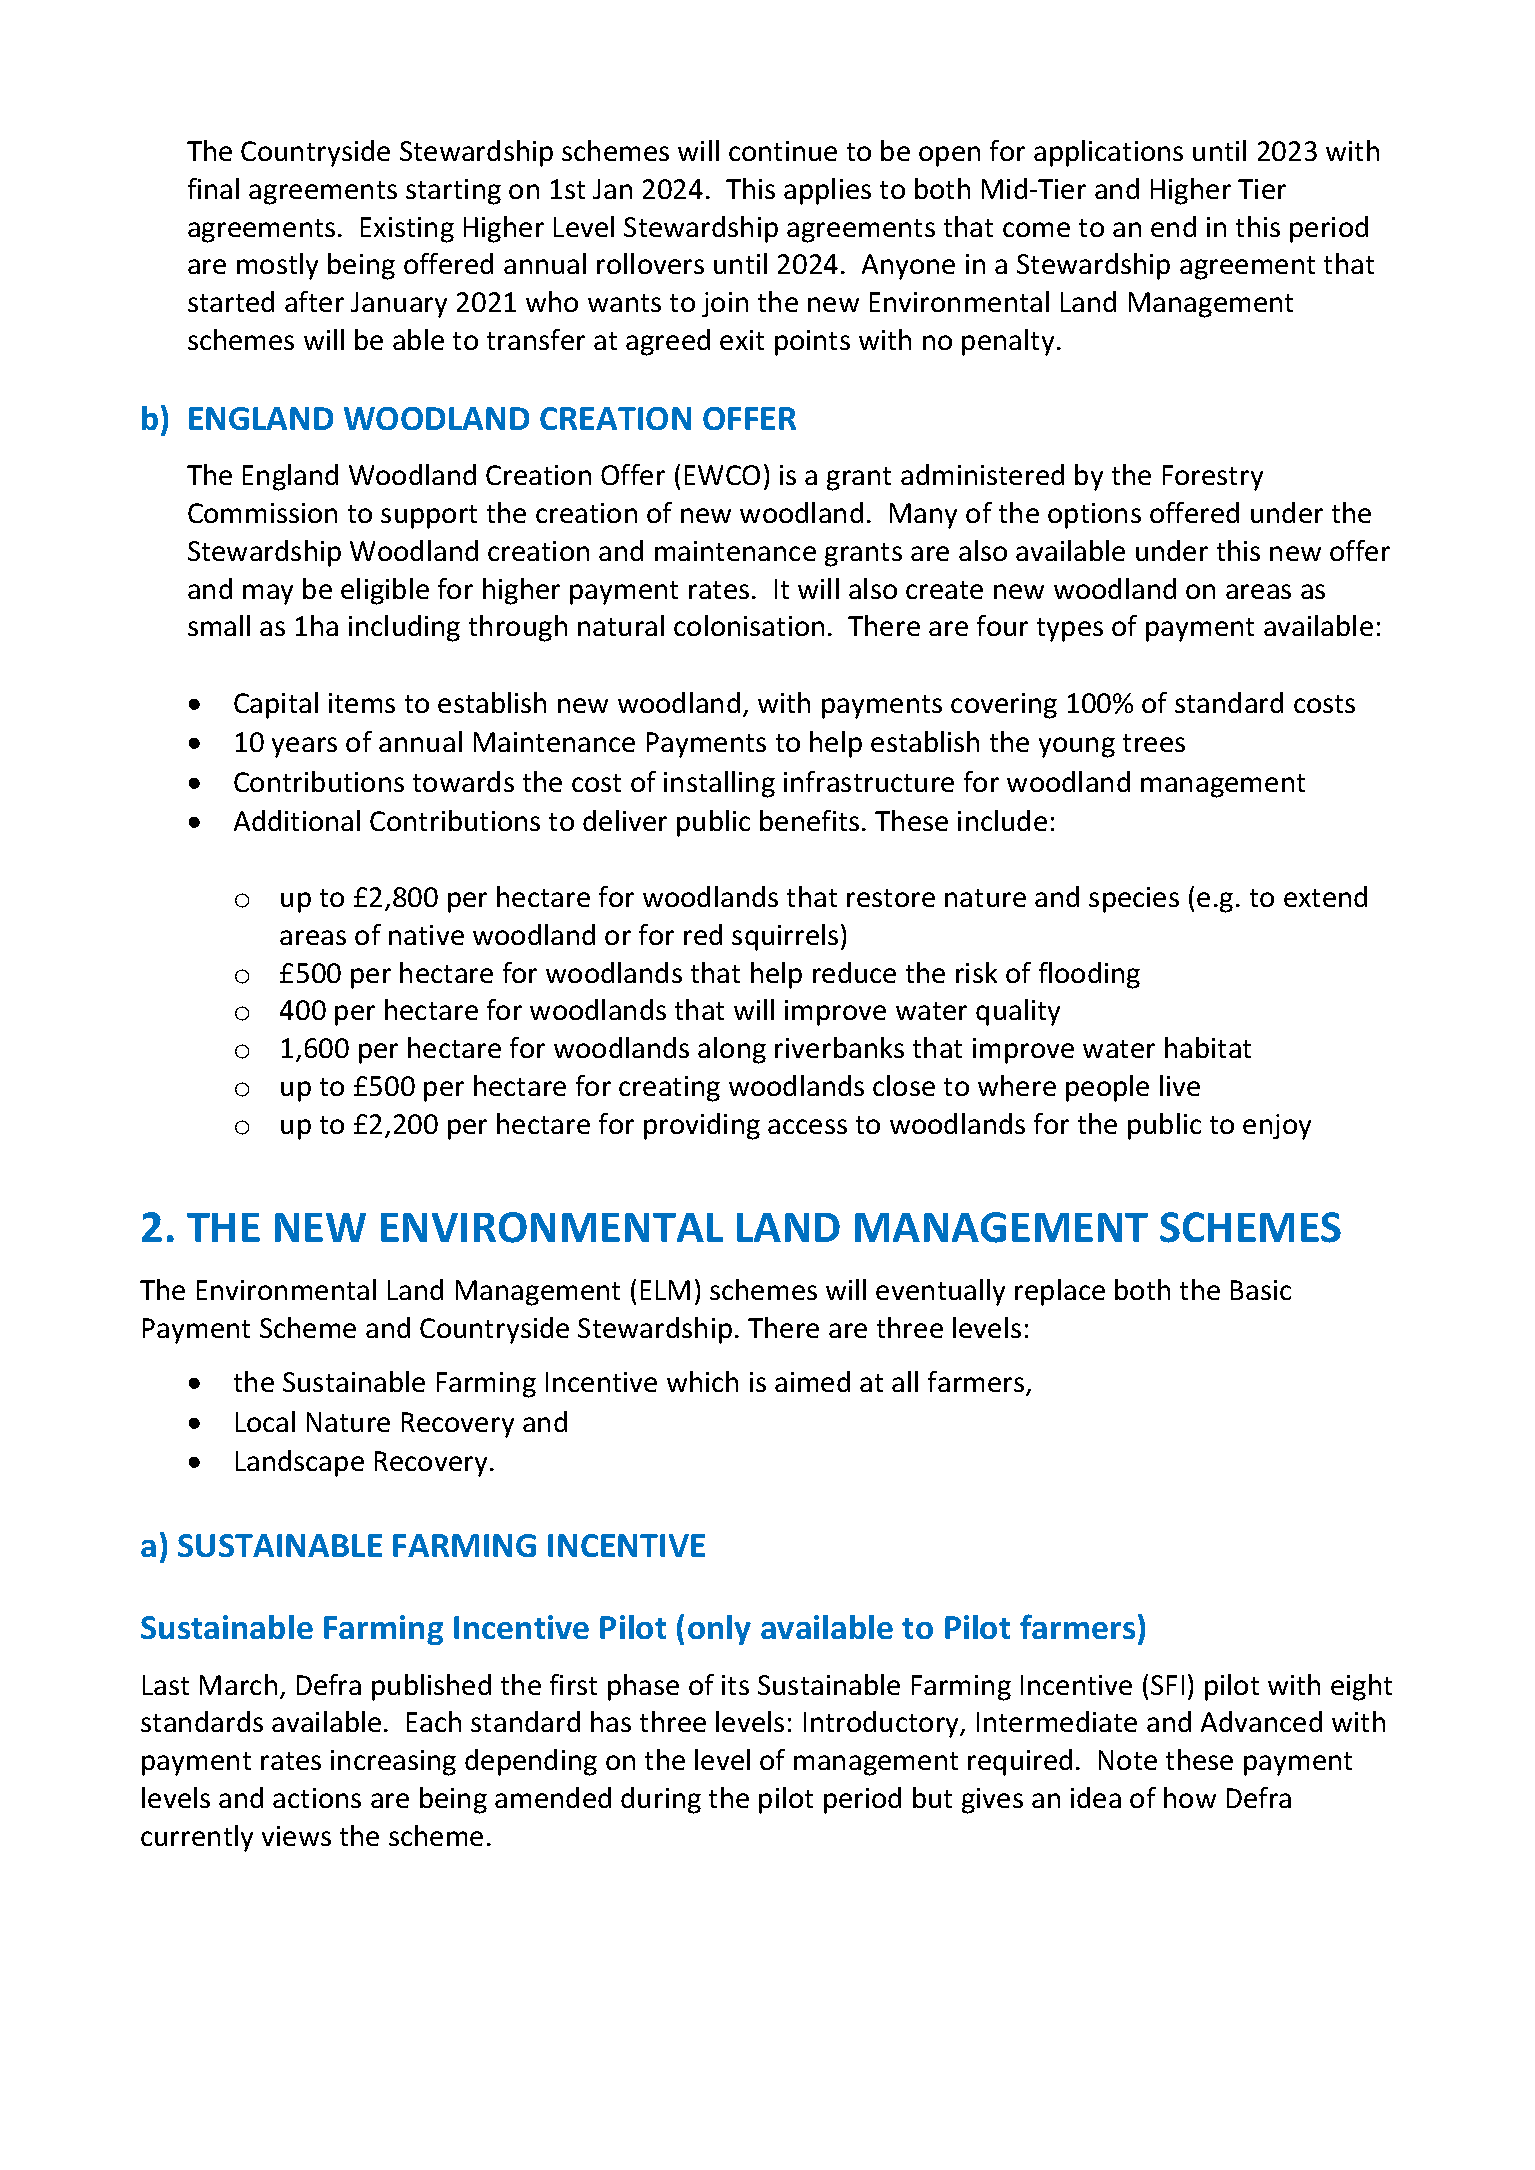  Describe the element at coordinates (1261, 1290) in the document. I see `Basic` at that location.
